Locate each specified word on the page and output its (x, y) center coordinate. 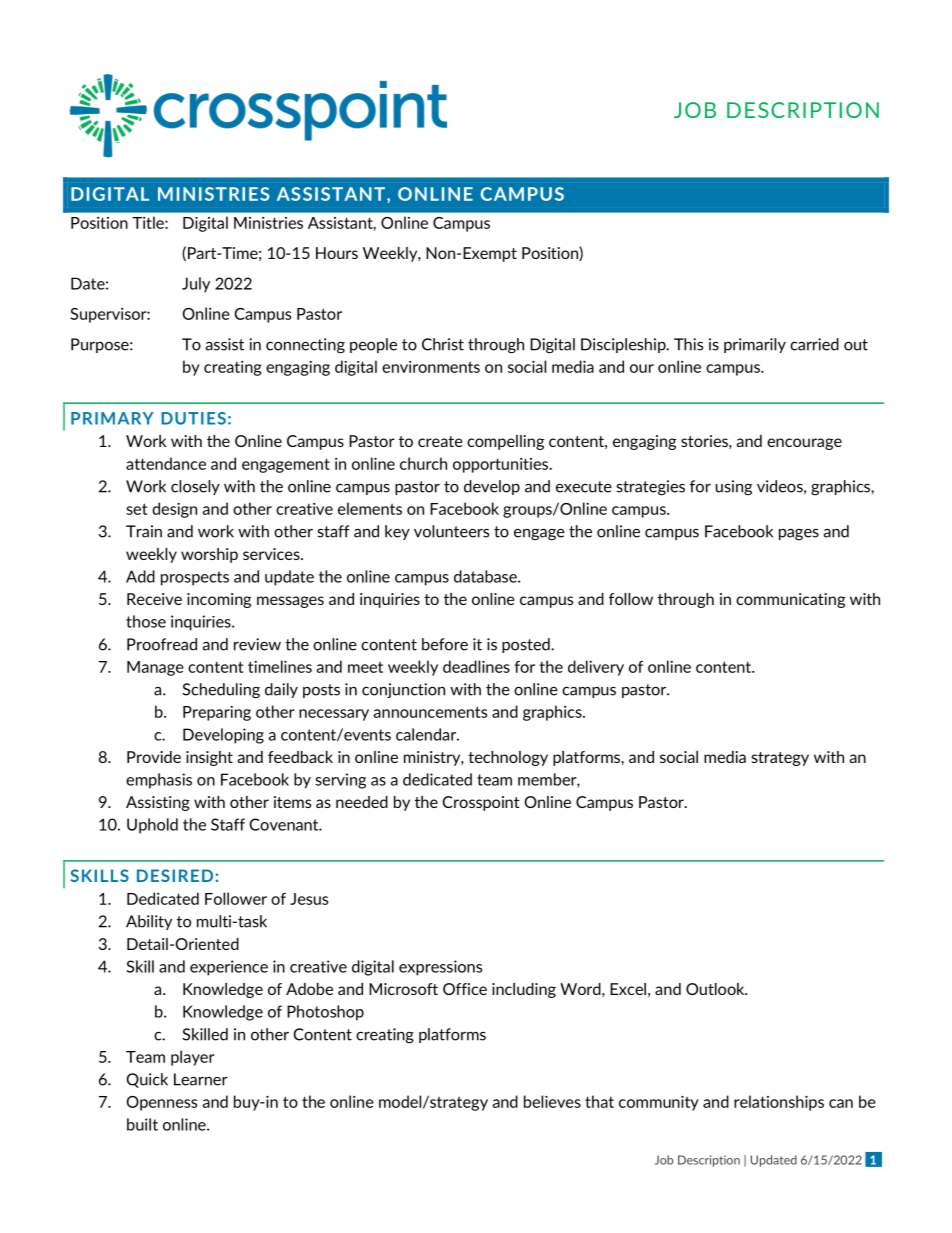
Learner (201, 1079)
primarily (755, 345)
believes (552, 1101)
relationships (779, 1103)
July (196, 285)
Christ (443, 344)
